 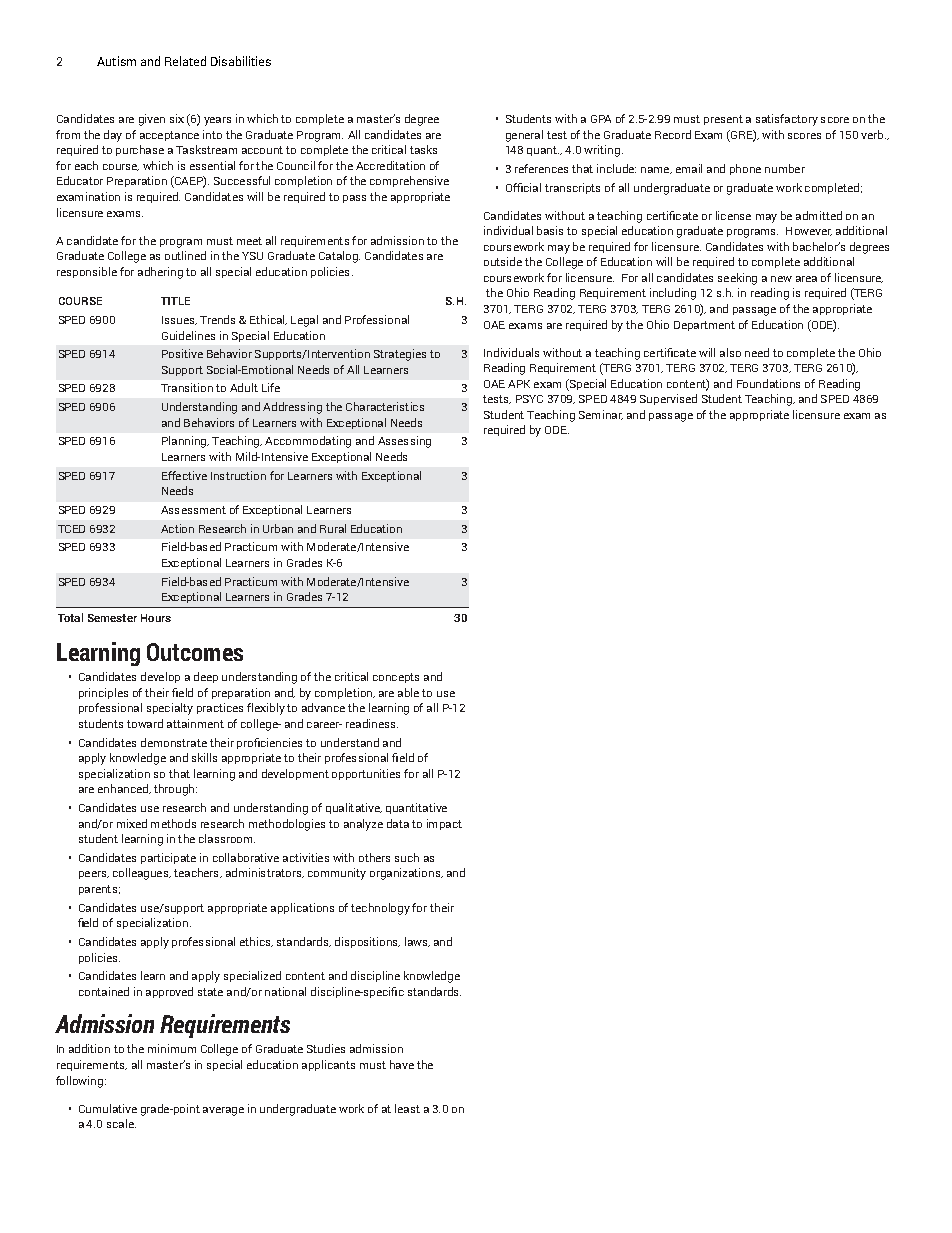 I want to click on Cumulative, so click(x=108, y=1108).
